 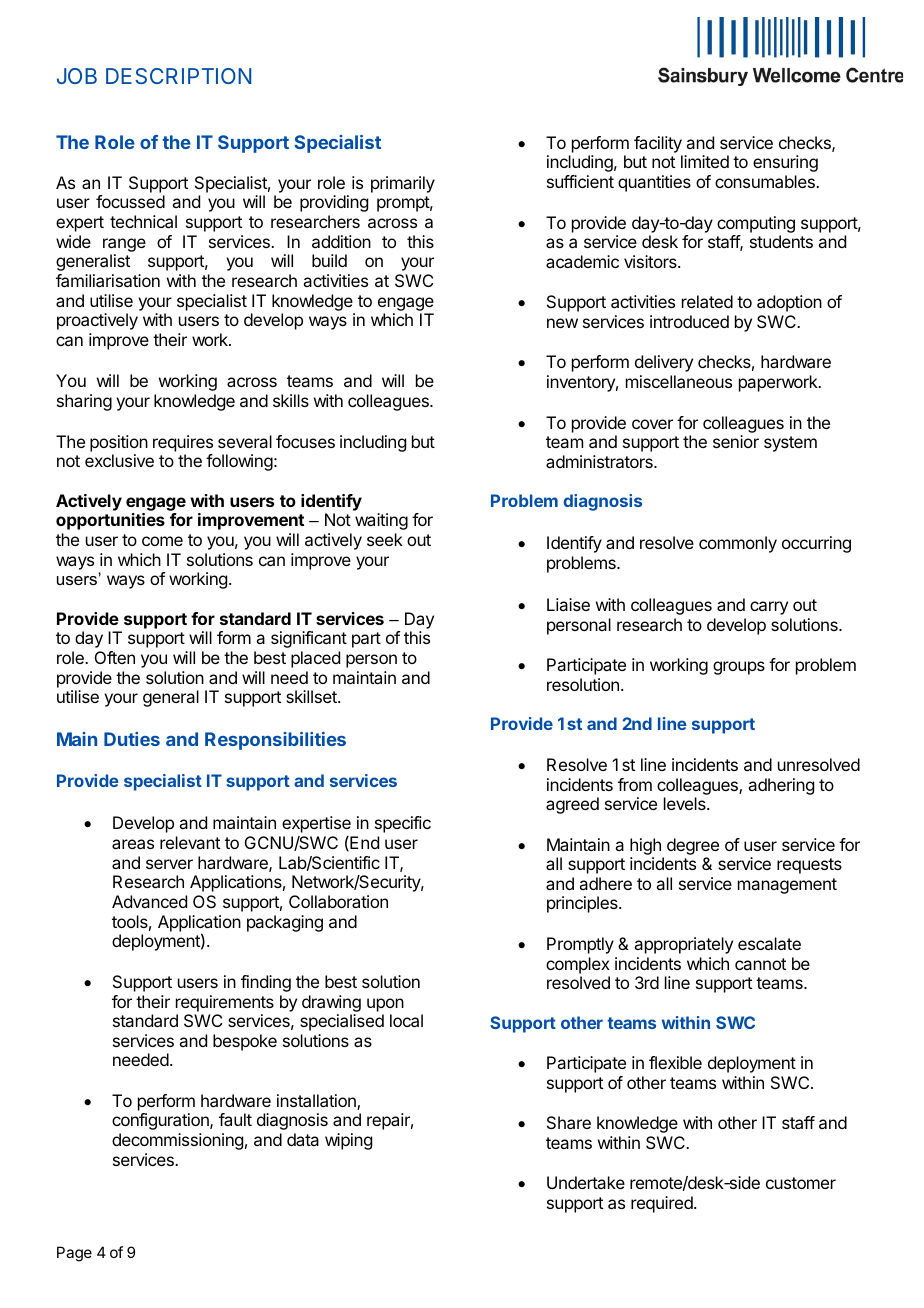 What do you see at coordinates (183, 443) in the screenshot?
I see `requires` at bounding box center [183, 443].
